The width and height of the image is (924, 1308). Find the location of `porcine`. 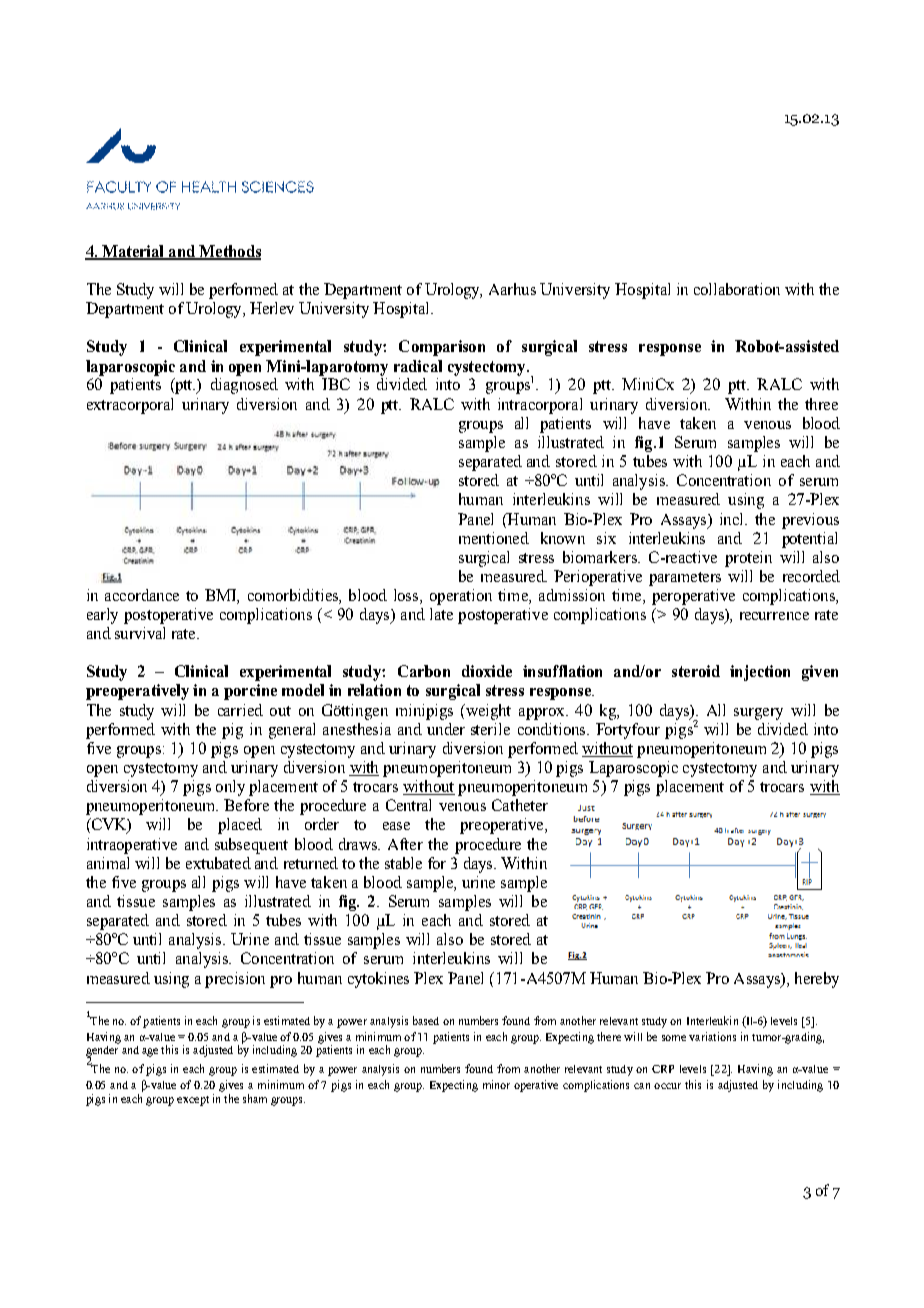

porcine is located at coordinates (250, 692).
